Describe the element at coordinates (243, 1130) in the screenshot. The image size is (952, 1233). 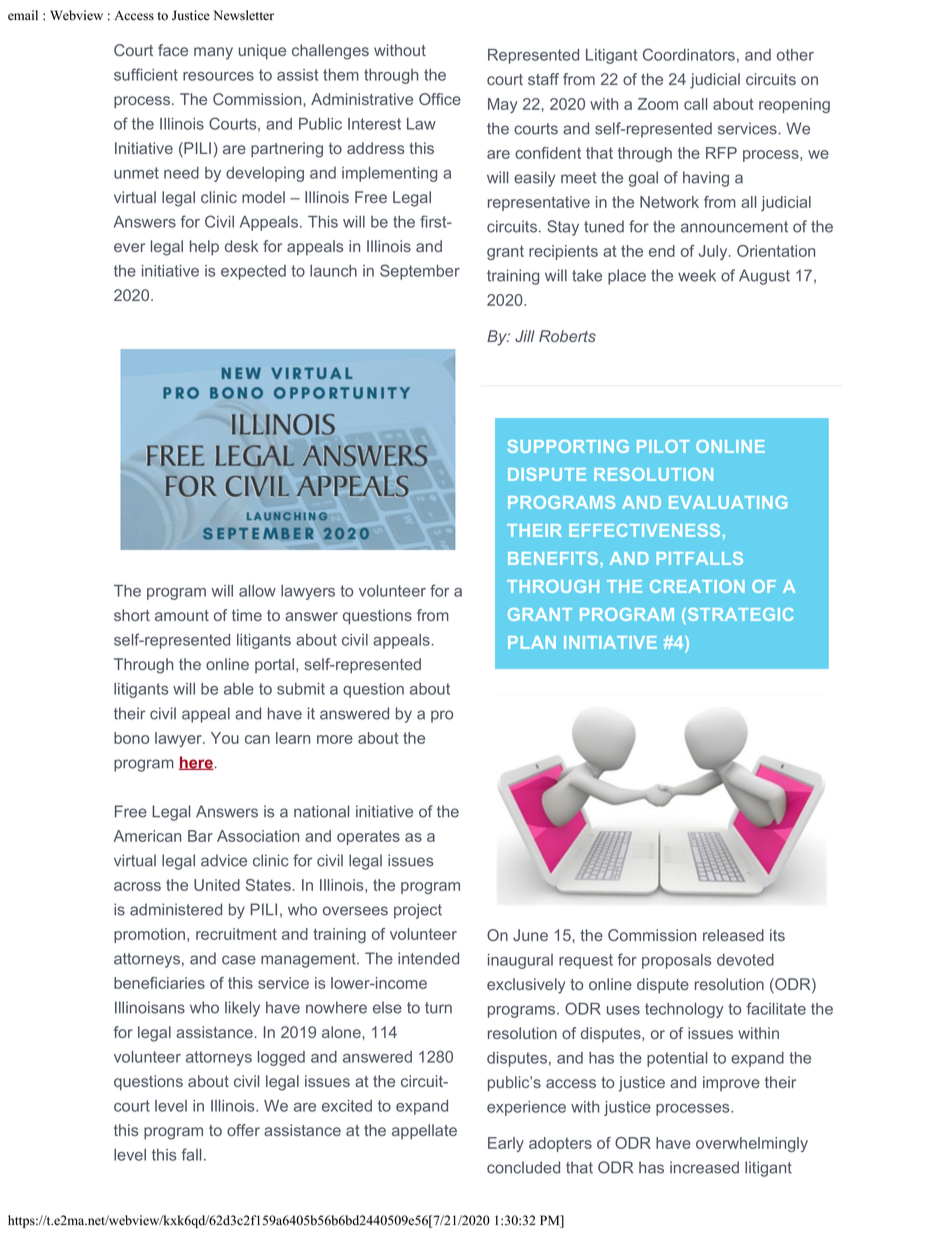
I see `offer` at that location.
